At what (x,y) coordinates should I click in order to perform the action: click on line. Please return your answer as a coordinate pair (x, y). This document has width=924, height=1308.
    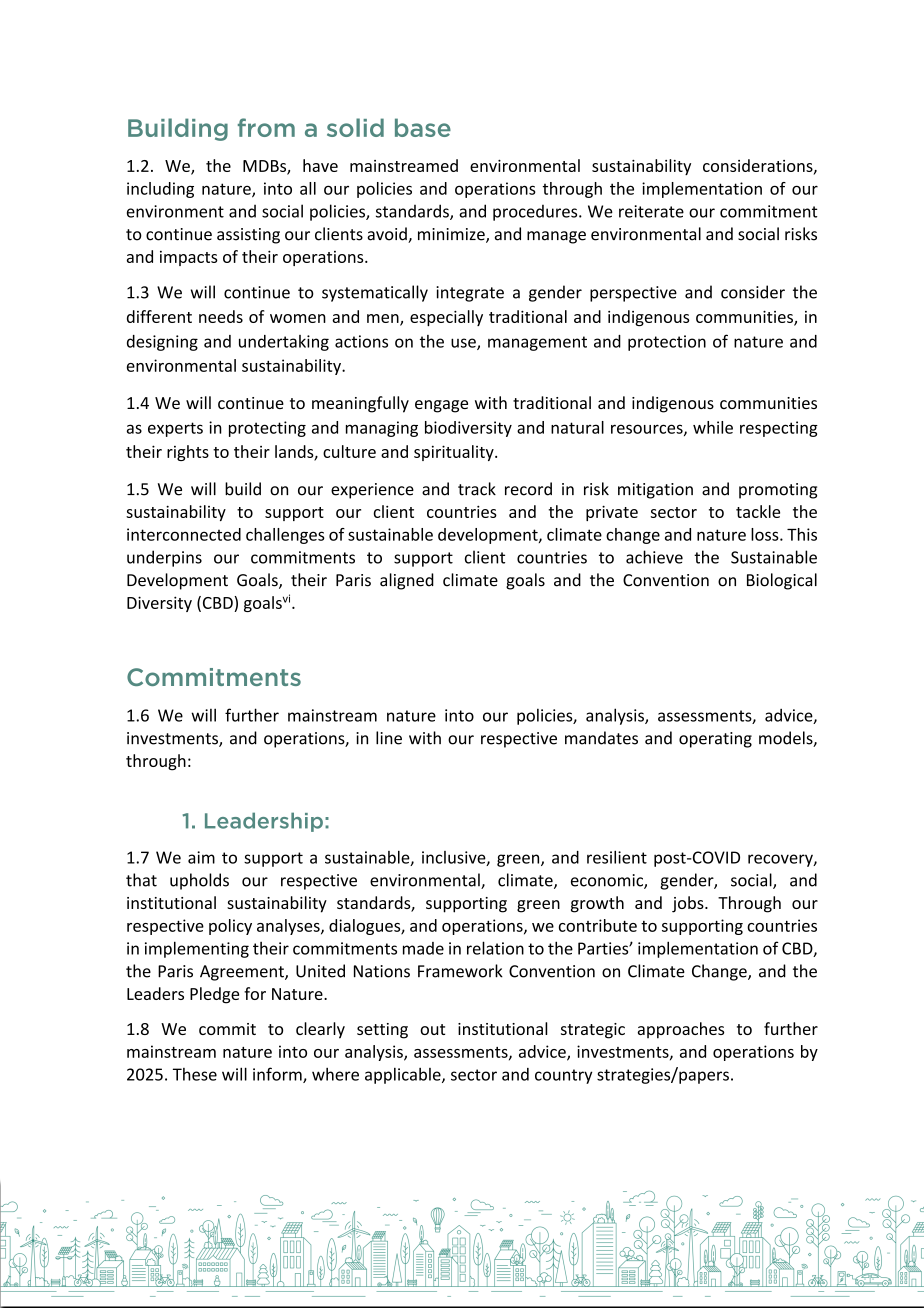
    Looking at the image, I should click on (389, 738).
